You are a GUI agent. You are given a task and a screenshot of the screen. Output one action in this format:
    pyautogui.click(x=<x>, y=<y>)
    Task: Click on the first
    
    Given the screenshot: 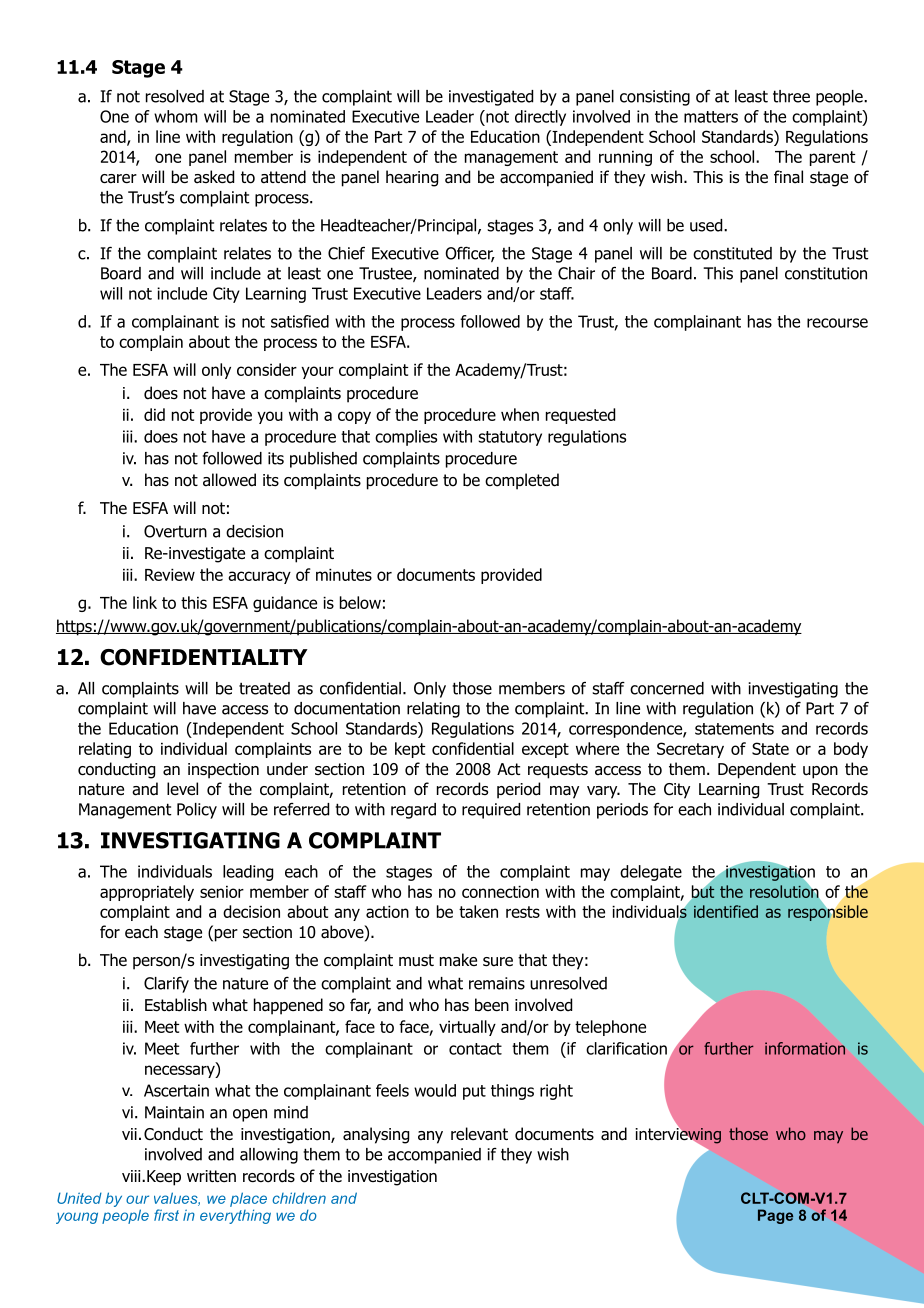 What is the action you would take?
    pyautogui.click(x=166, y=1215)
